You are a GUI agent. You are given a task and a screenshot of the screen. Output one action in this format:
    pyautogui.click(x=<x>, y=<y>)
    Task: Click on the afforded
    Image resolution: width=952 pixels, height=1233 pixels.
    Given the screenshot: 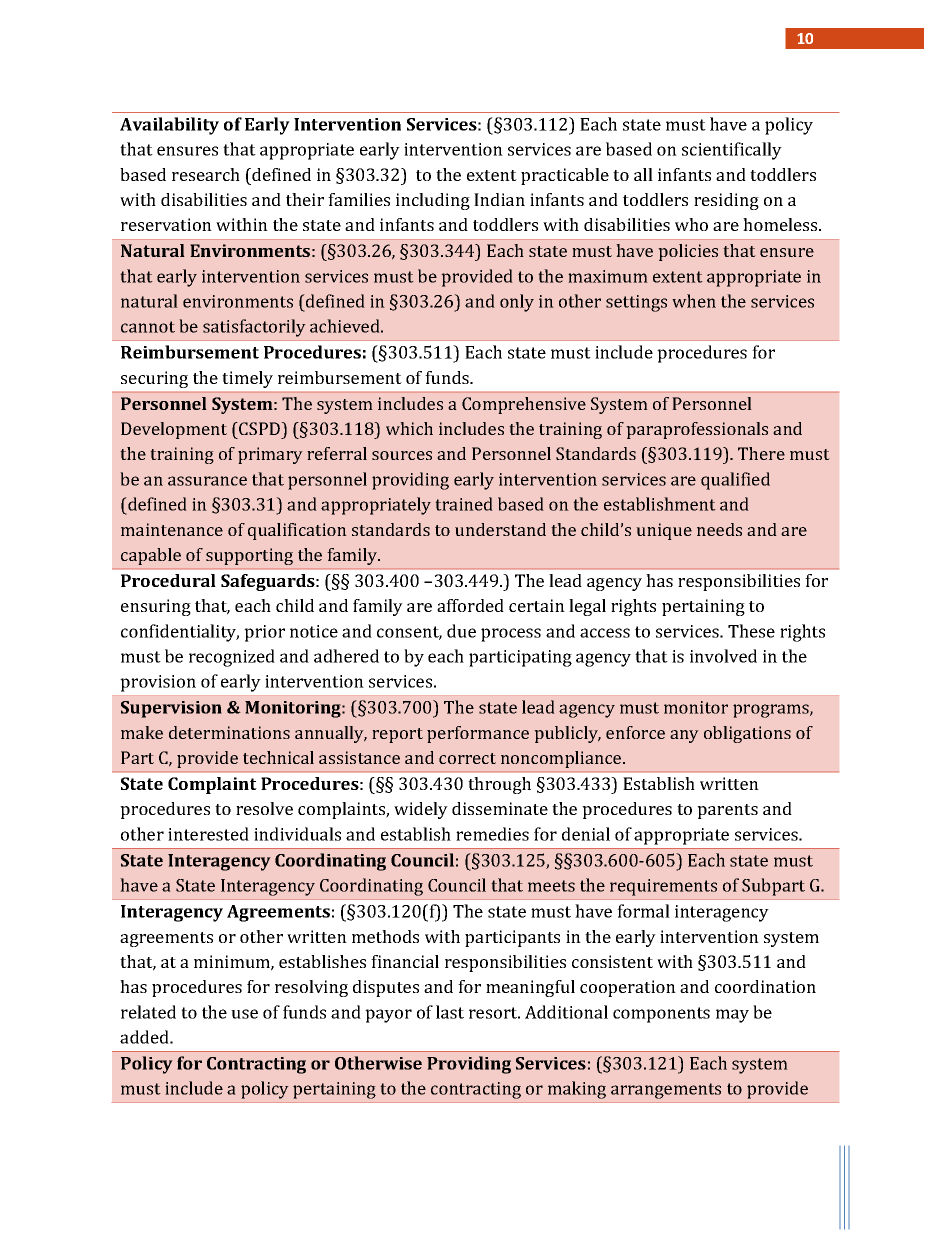 What is the action you would take?
    pyautogui.click(x=470, y=605)
